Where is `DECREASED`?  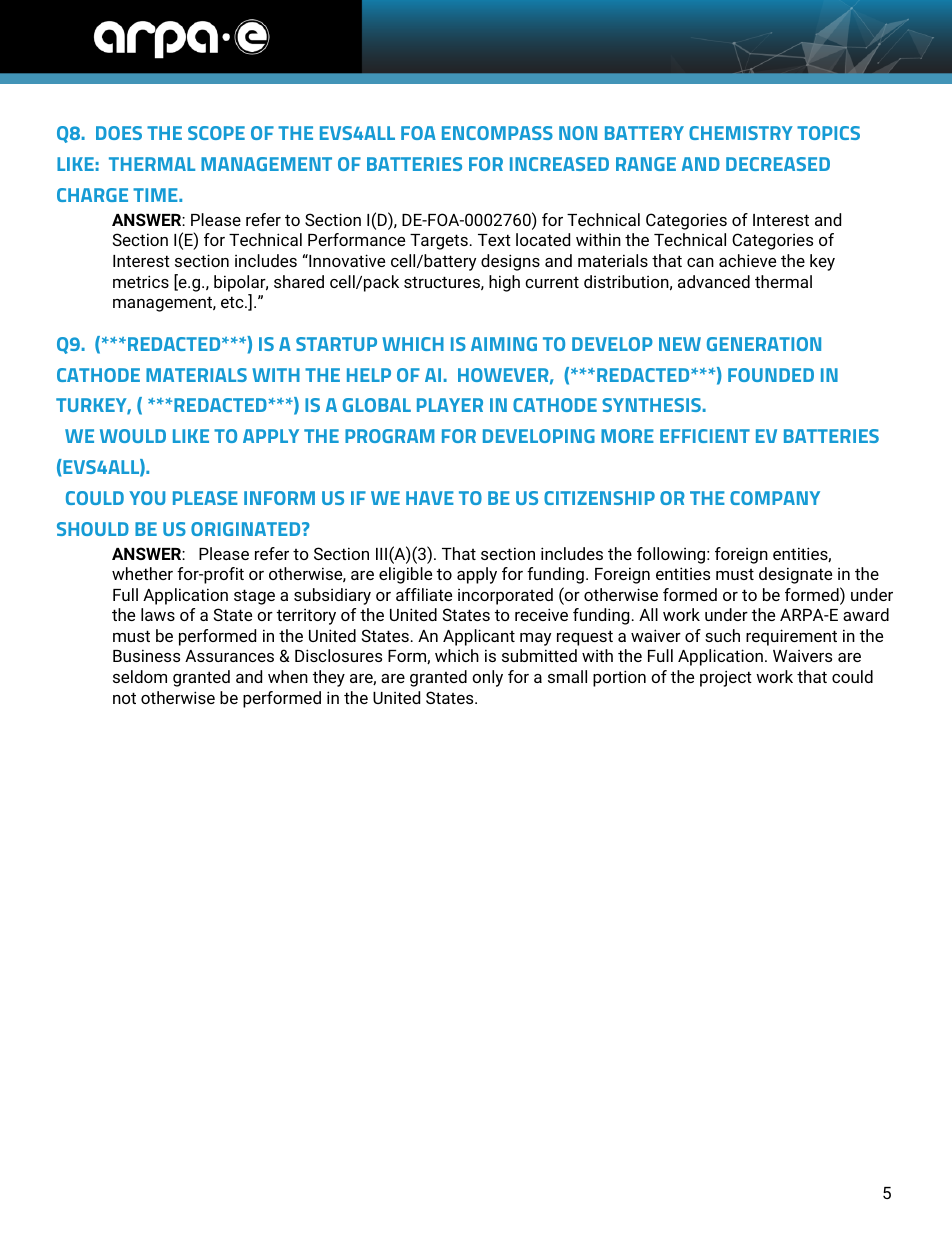
DECREASED is located at coordinates (778, 164).
